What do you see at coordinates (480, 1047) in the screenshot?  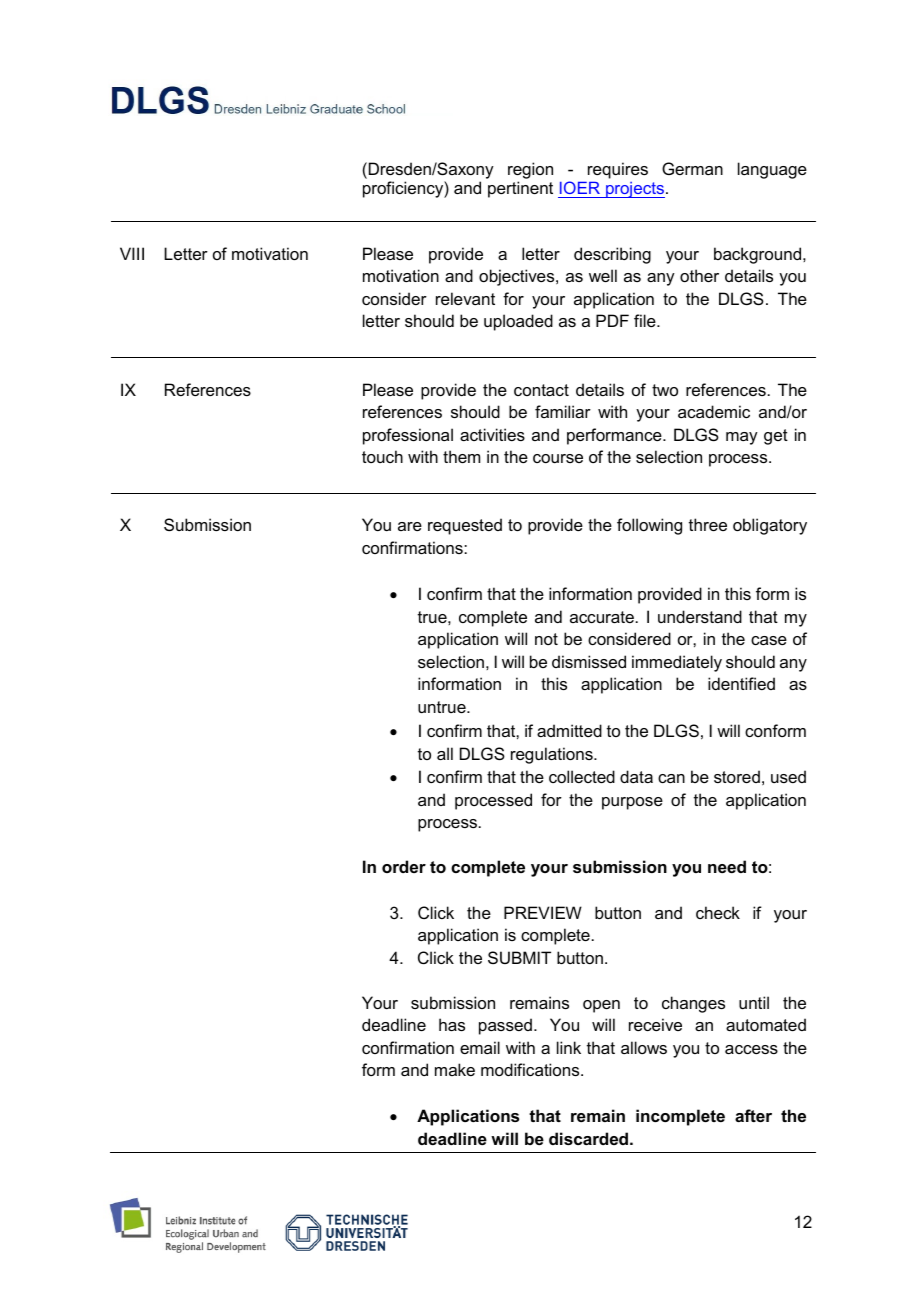 I see `email` at bounding box center [480, 1047].
